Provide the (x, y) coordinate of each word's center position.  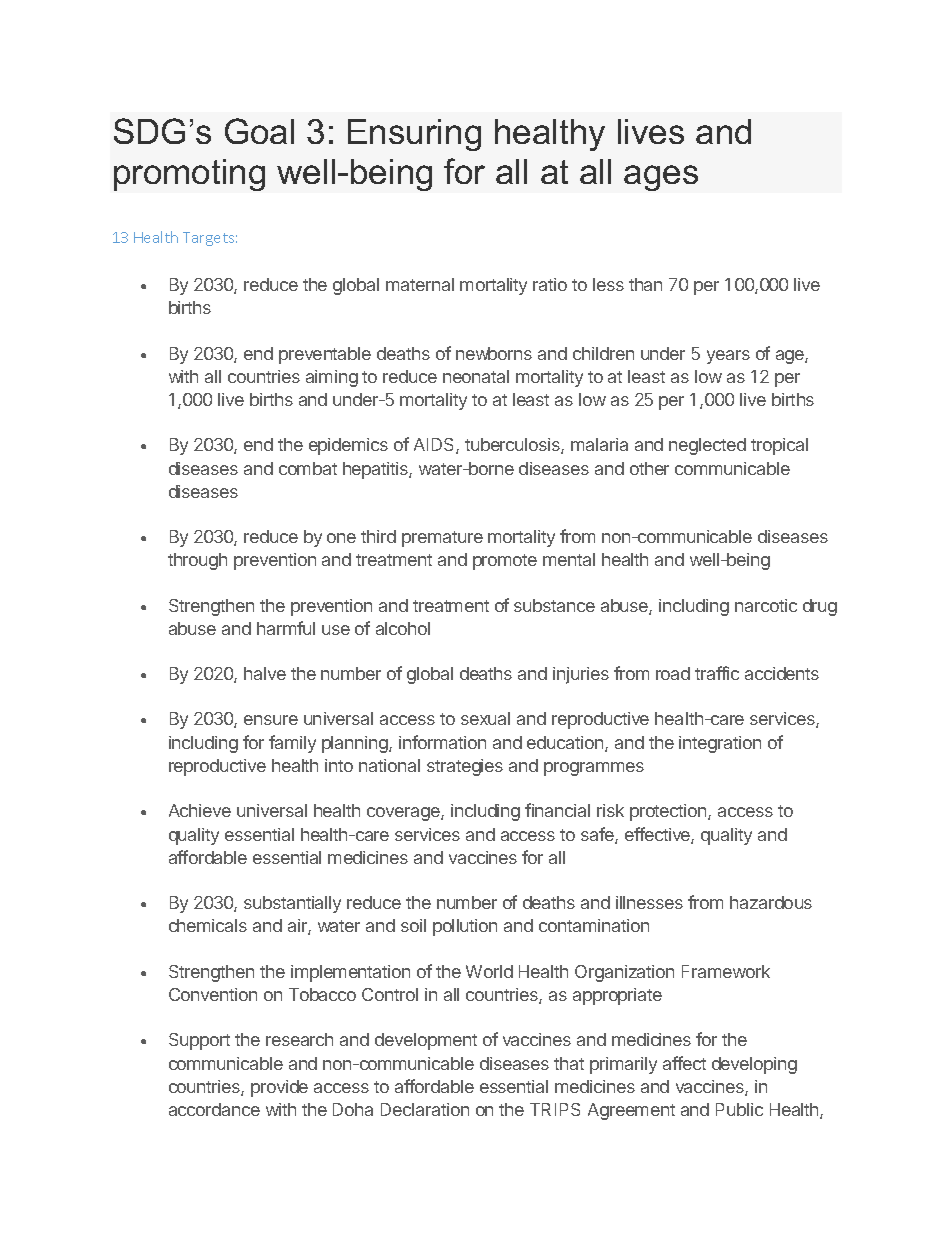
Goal (259, 131)
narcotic (766, 605)
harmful (286, 628)
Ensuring (414, 135)
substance (554, 605)
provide (279, 1088)
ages (661, 178)
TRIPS (555, 1109)
